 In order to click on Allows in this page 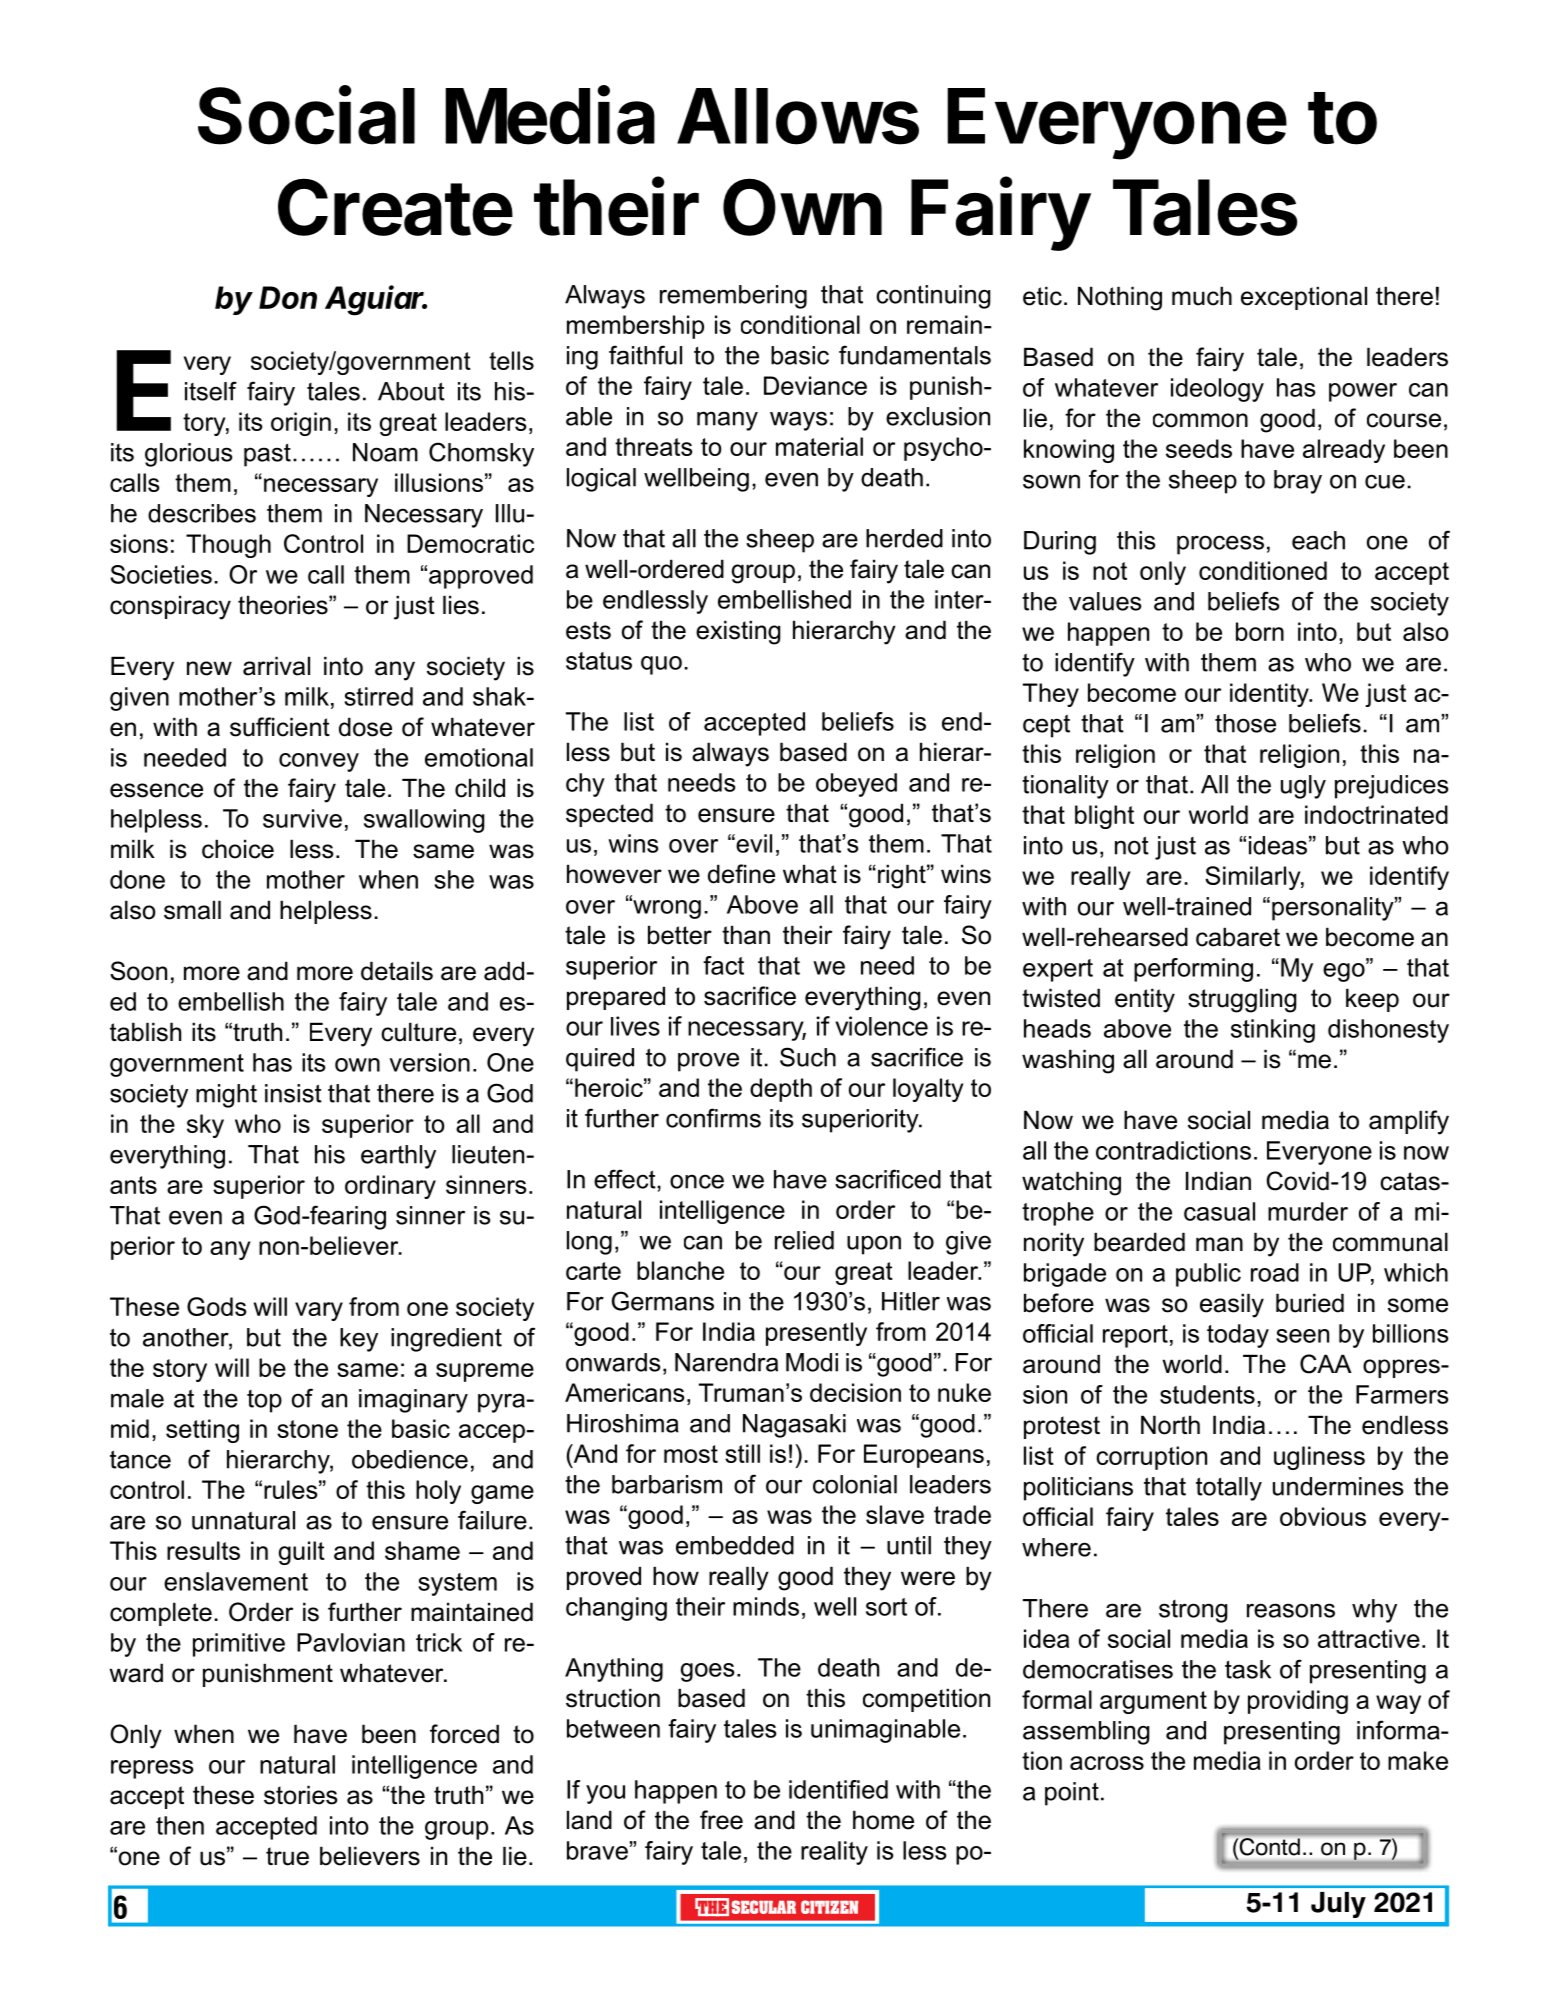, I will do `click(798, 116)`.
